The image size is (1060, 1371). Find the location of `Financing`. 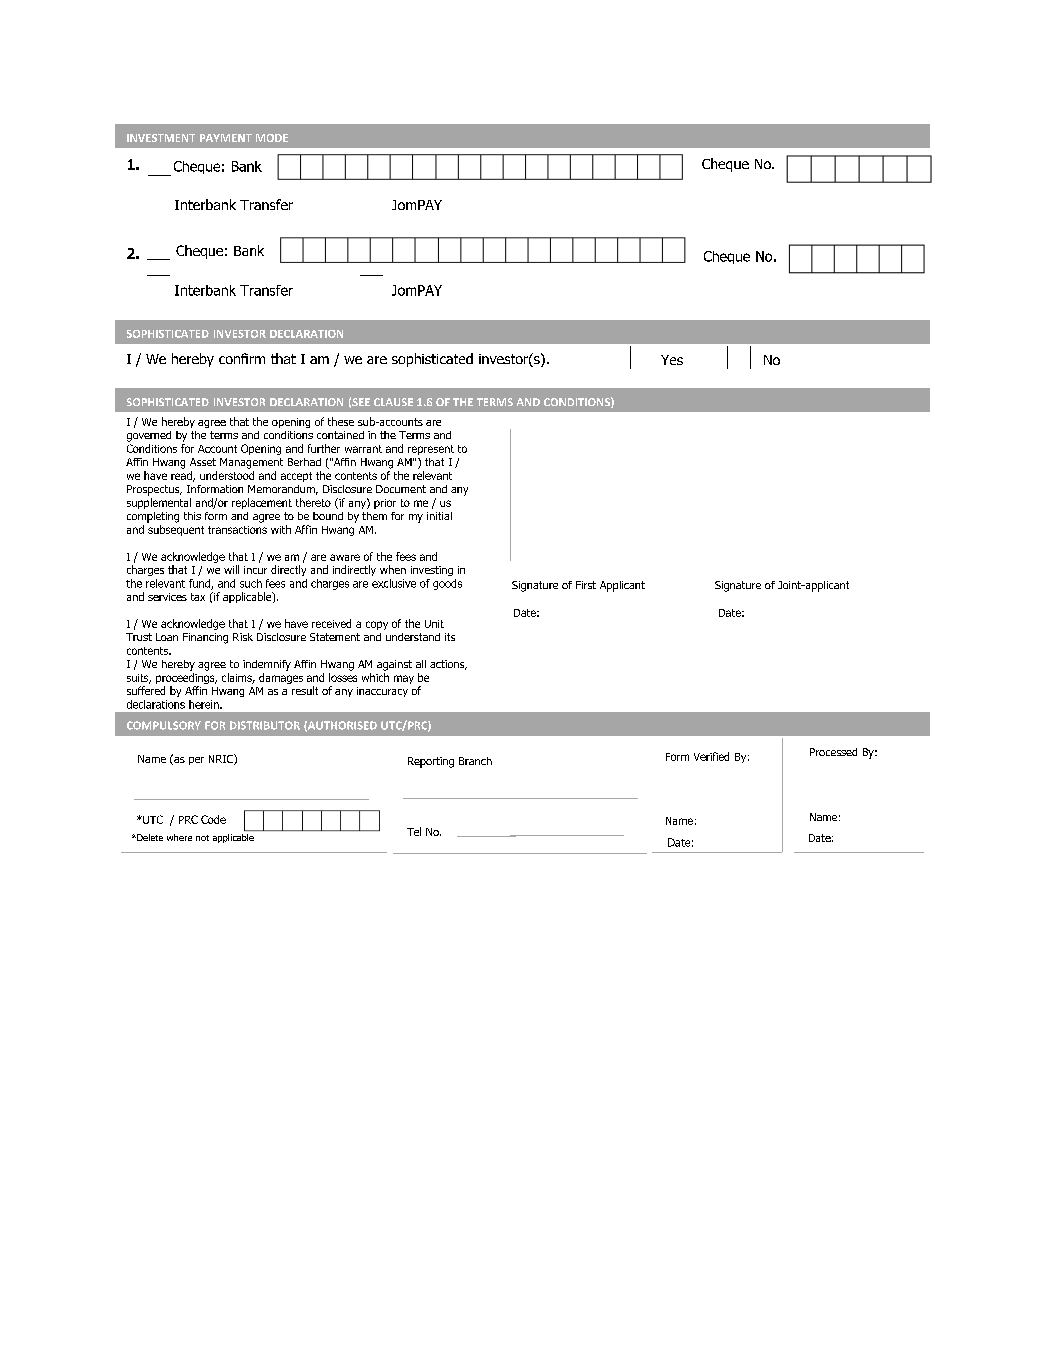

Financing is located at coordinates (205, 638).
